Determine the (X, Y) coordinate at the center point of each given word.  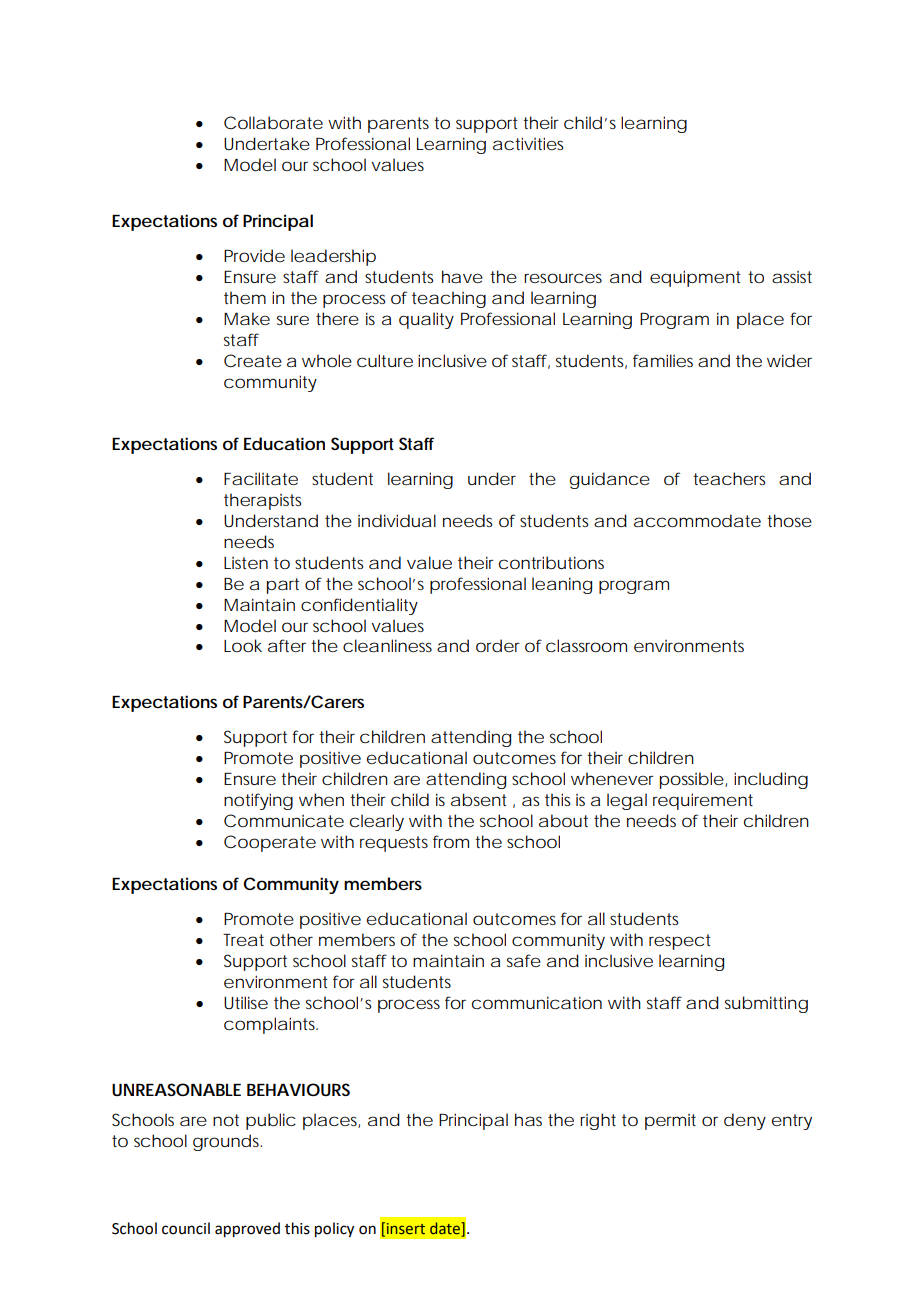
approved (247, 1230)
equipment (695, 278)
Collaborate (273, 123)
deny (745, 1121)
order (498, 645)
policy (334, 1230)
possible (693, 780)
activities (528, 143)
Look (243, 645)
